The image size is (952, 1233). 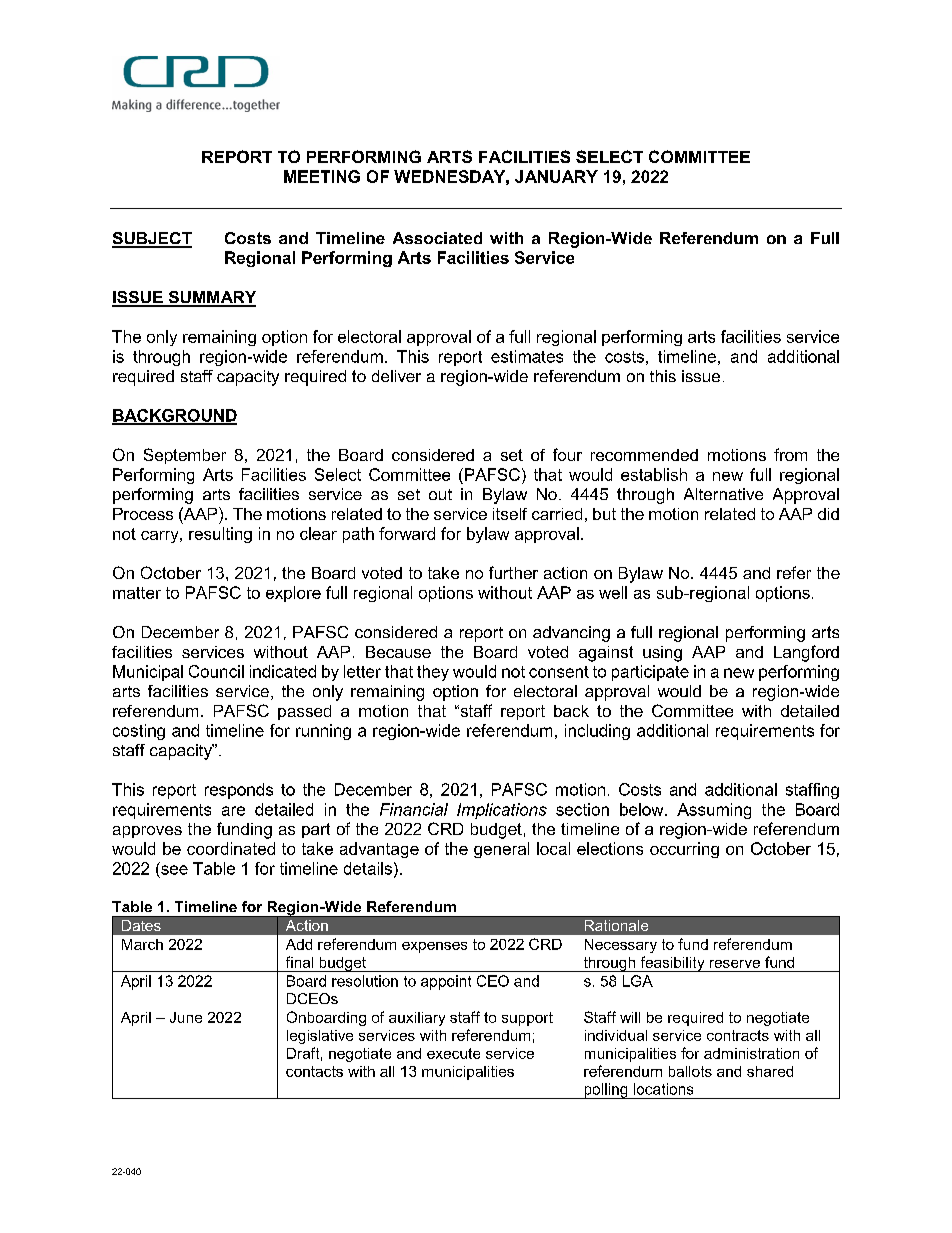 What do you see at coordinates (185, 456) in the page?
I see `September` at bounding box center [185, 456].
